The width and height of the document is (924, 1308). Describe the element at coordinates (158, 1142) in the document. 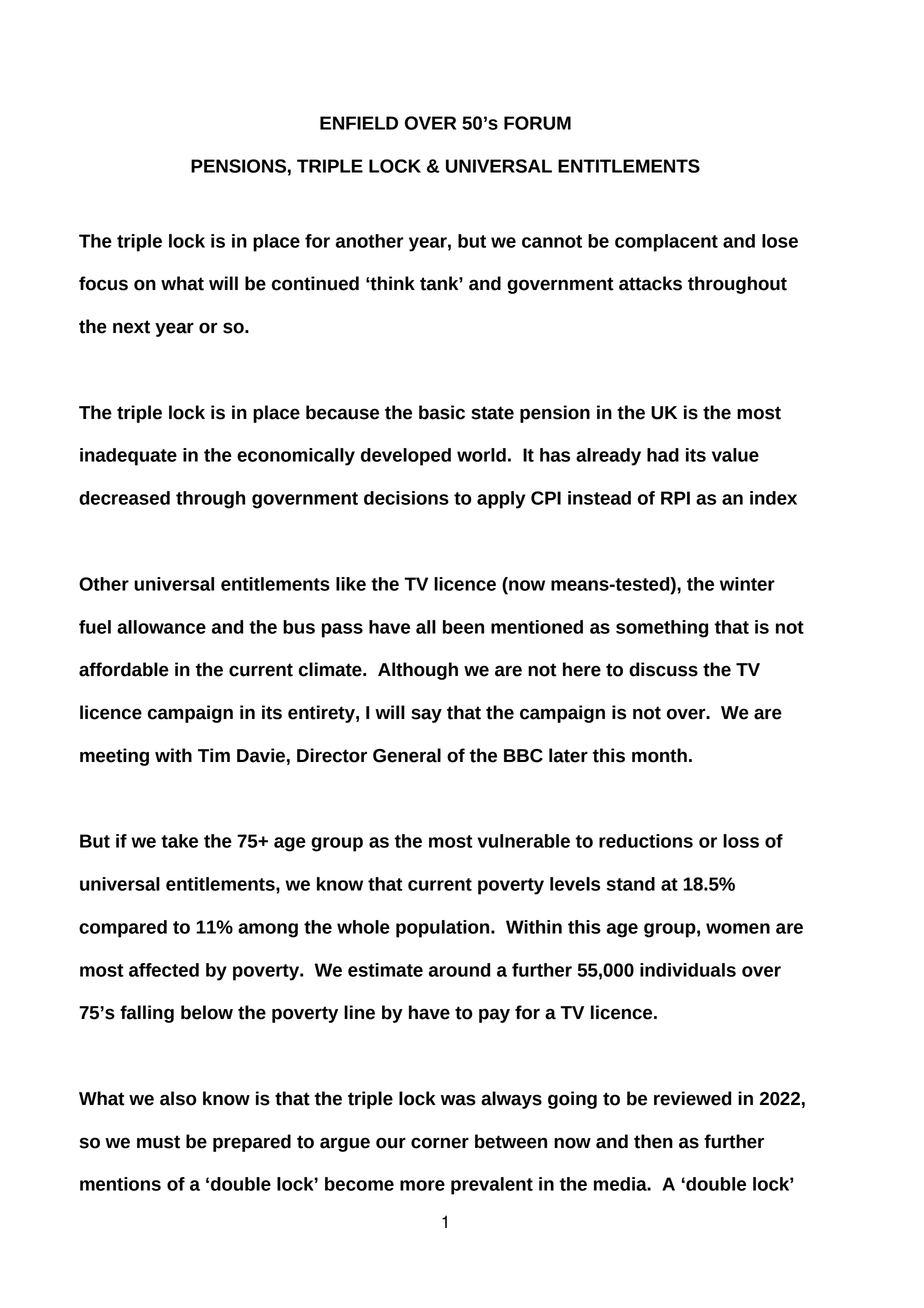

I see `must` at that location.
